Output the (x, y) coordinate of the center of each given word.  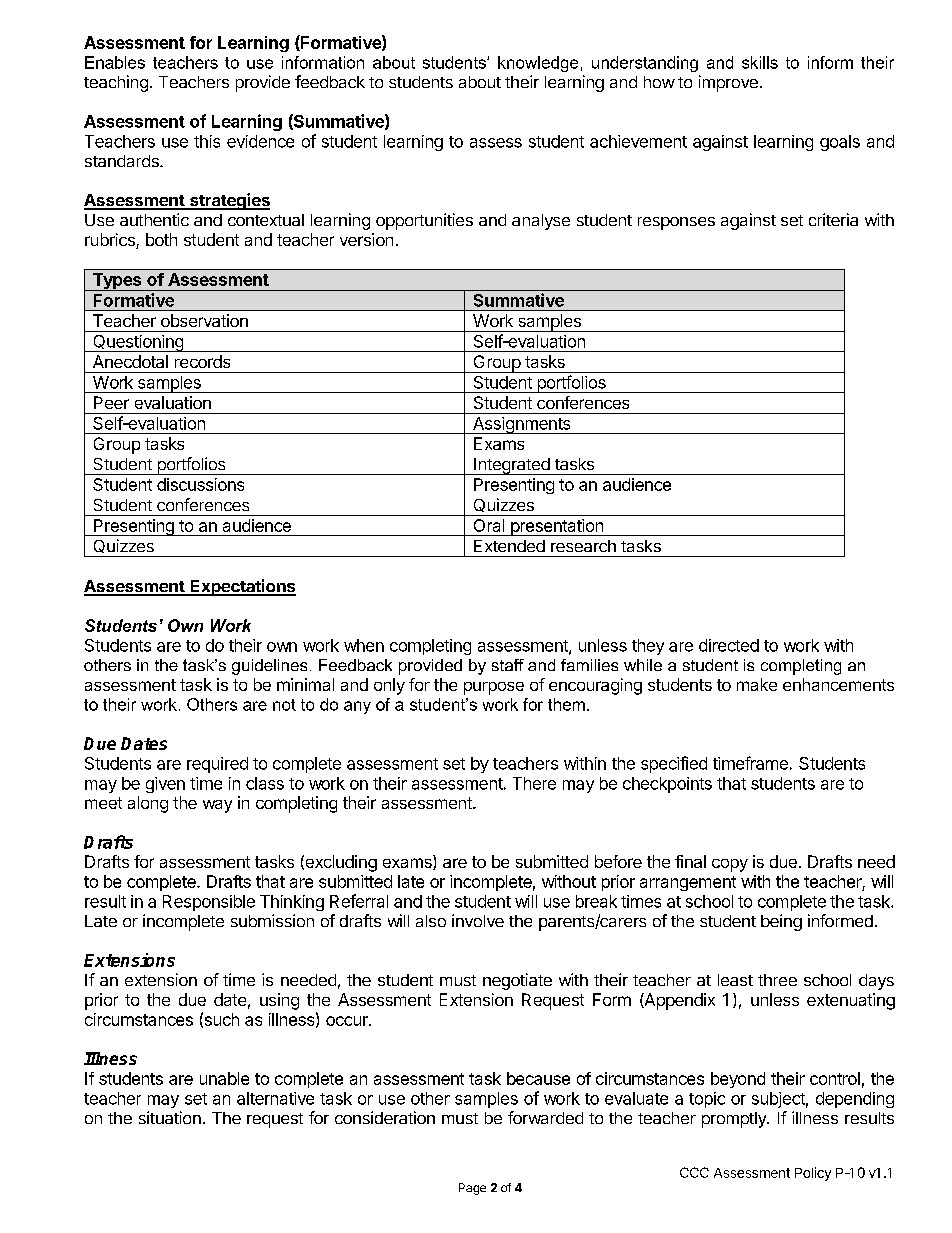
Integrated (512, 466)
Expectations (242, 587)
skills (760, 62)
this (207, 141)
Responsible (209, 903)
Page (472, 1189)
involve (478, 920)
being (781, 922)
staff (508, 665)
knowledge (538, 64)
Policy (813, 1174)
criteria (833, 219)
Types (117, 282)
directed (729, 645)
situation (170, 1117)
